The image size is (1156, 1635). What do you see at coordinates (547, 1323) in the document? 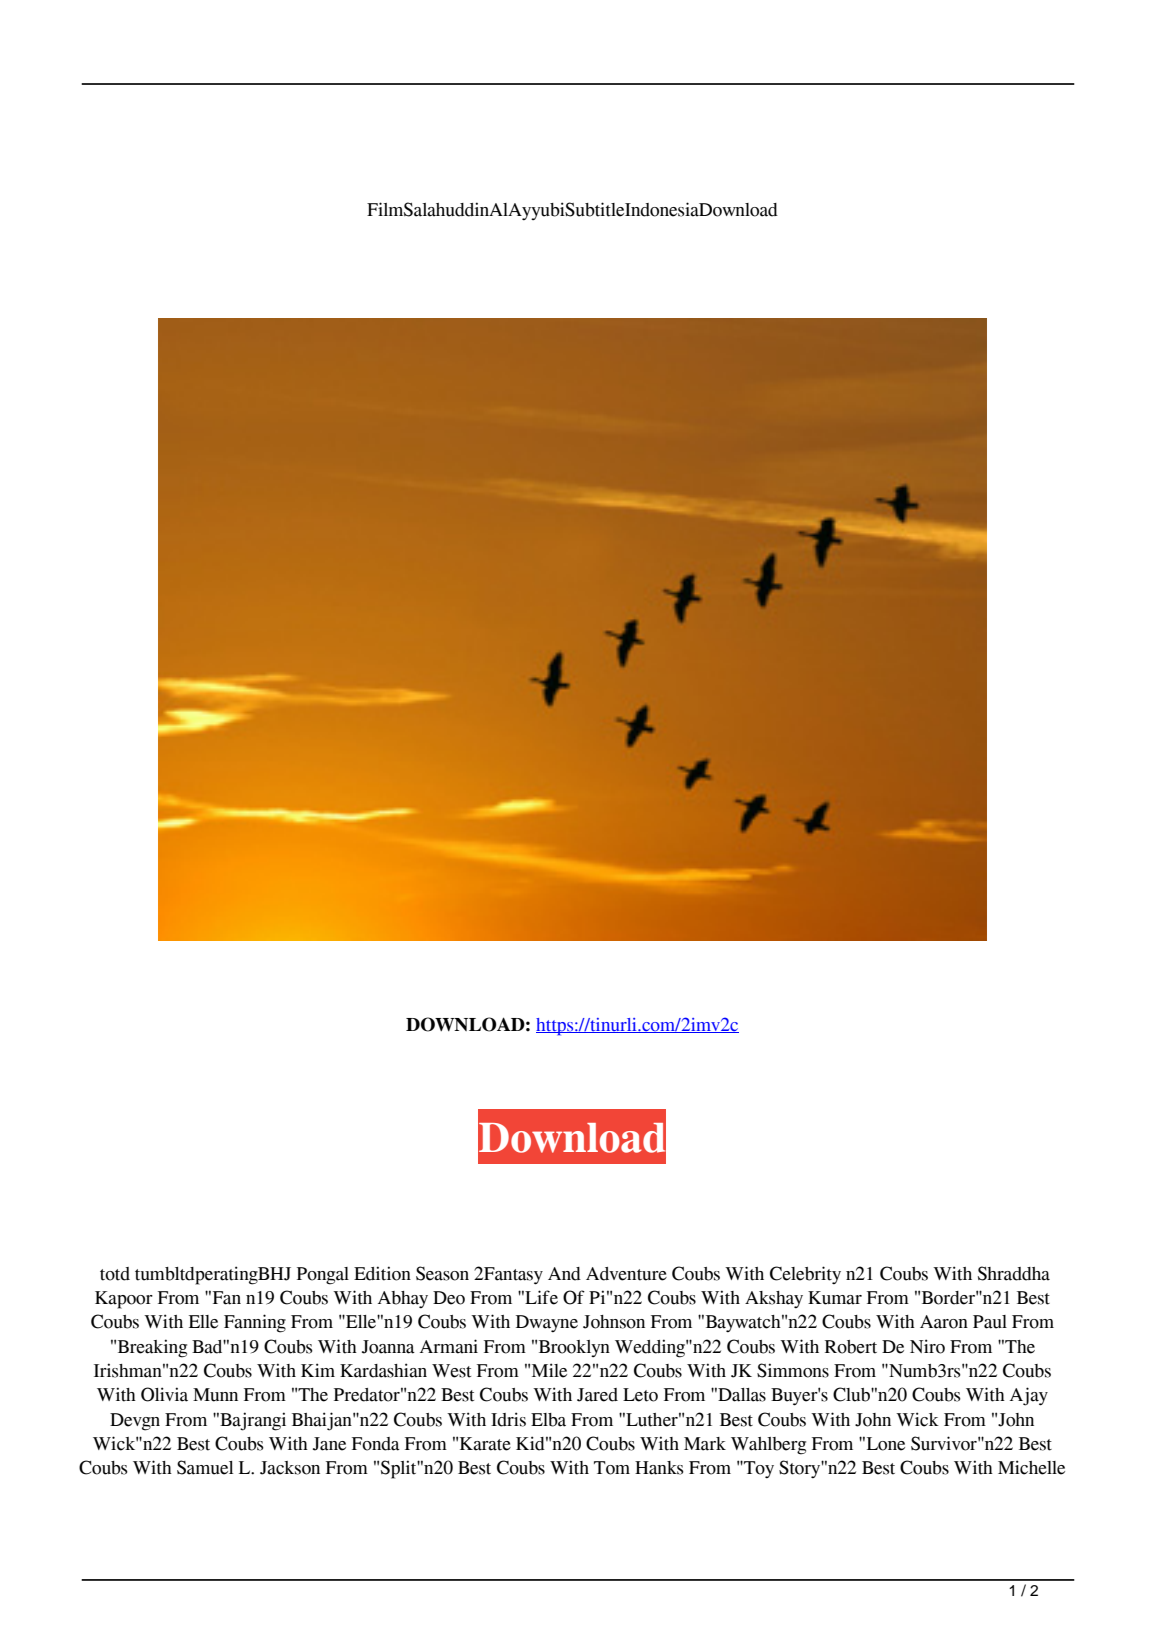
I see `Dwayne` at bounding box center [547, 1323].
